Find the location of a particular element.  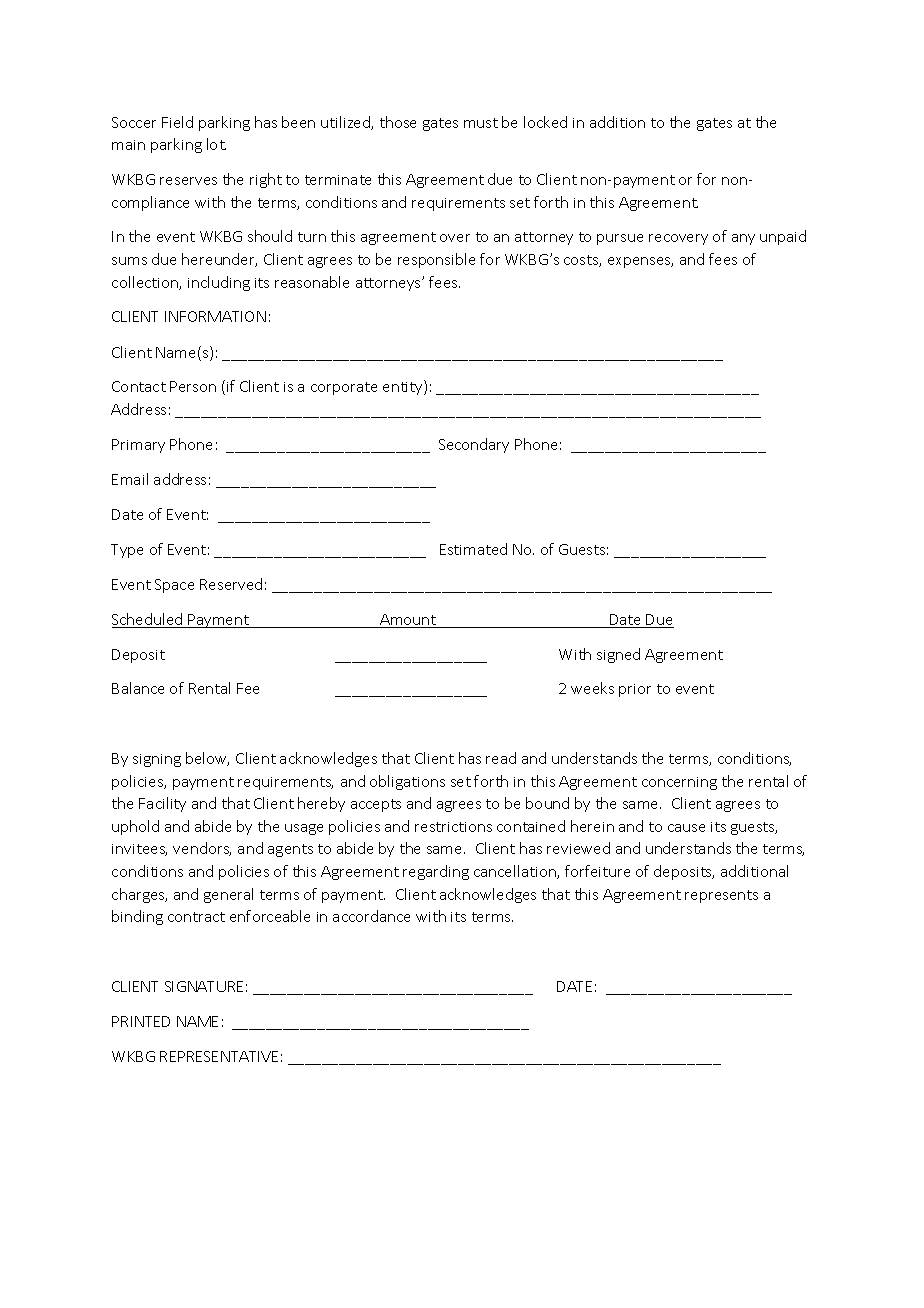

SIGNATURE is located at coordinates (204, 986).
